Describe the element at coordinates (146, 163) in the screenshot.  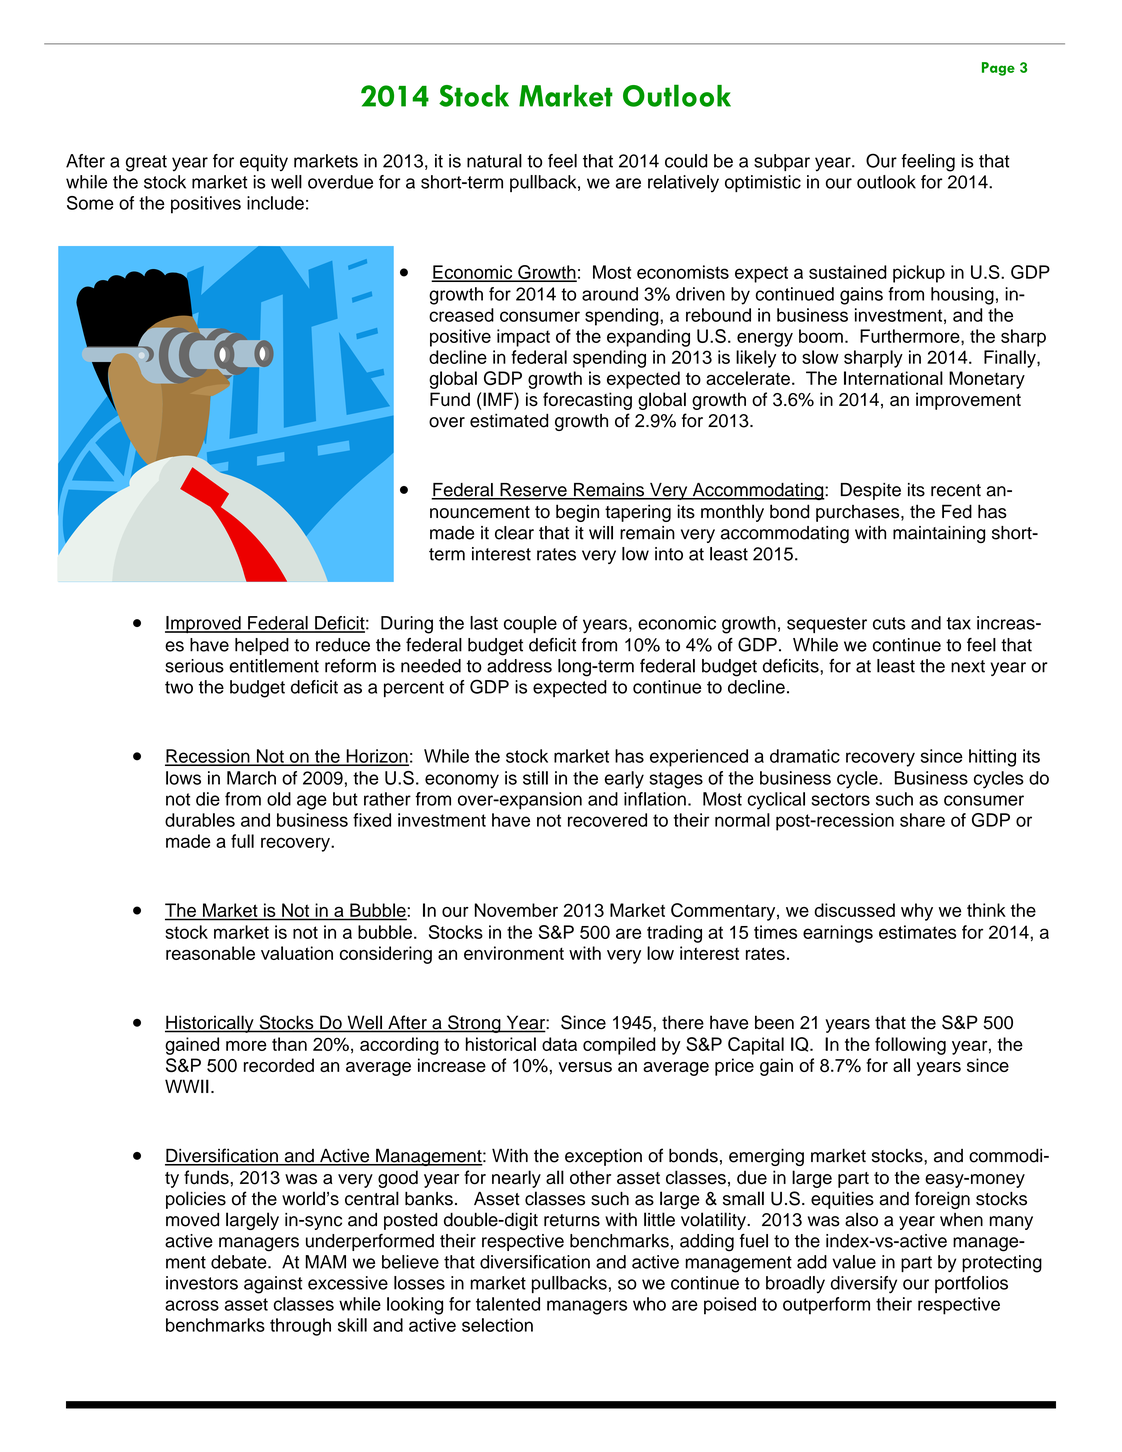
I see `great` at that location.
